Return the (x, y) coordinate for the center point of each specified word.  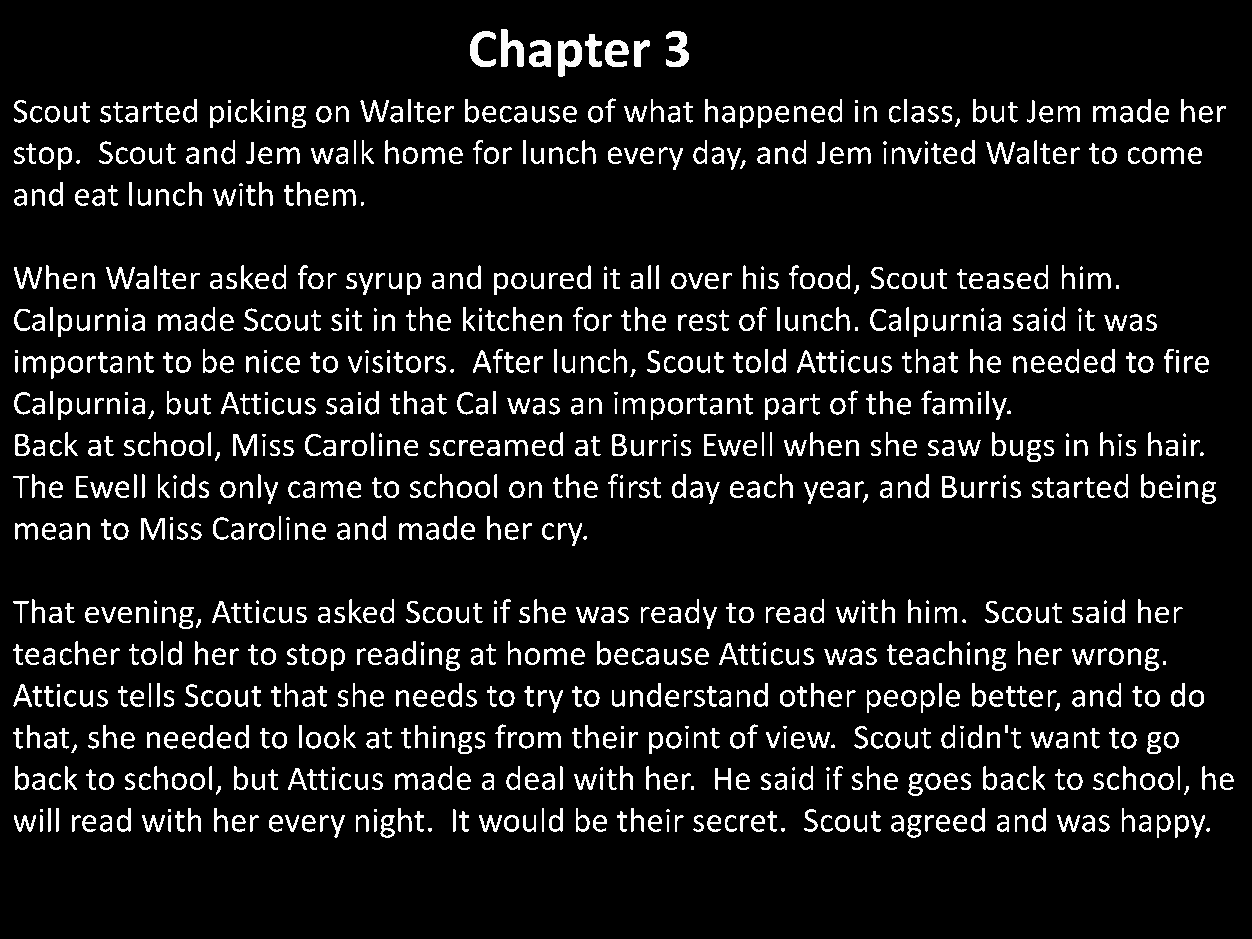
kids (183, 486)
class (920, 110)
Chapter (560, 53)
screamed (496, 444)
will (36, 820)
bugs (1023, 447)
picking (258, 113)
